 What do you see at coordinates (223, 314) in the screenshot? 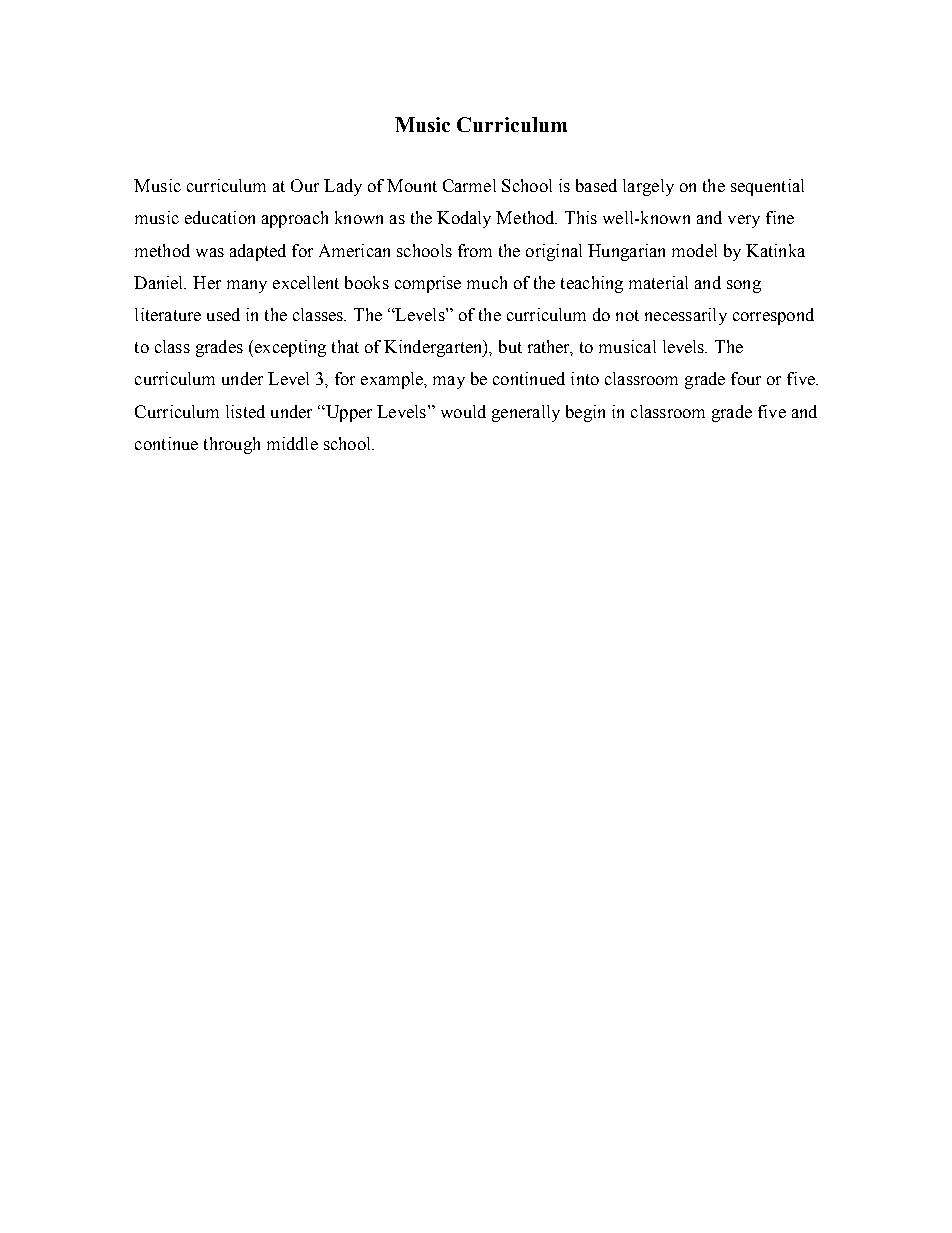
I see `used` at bounding box center [223, 314].
